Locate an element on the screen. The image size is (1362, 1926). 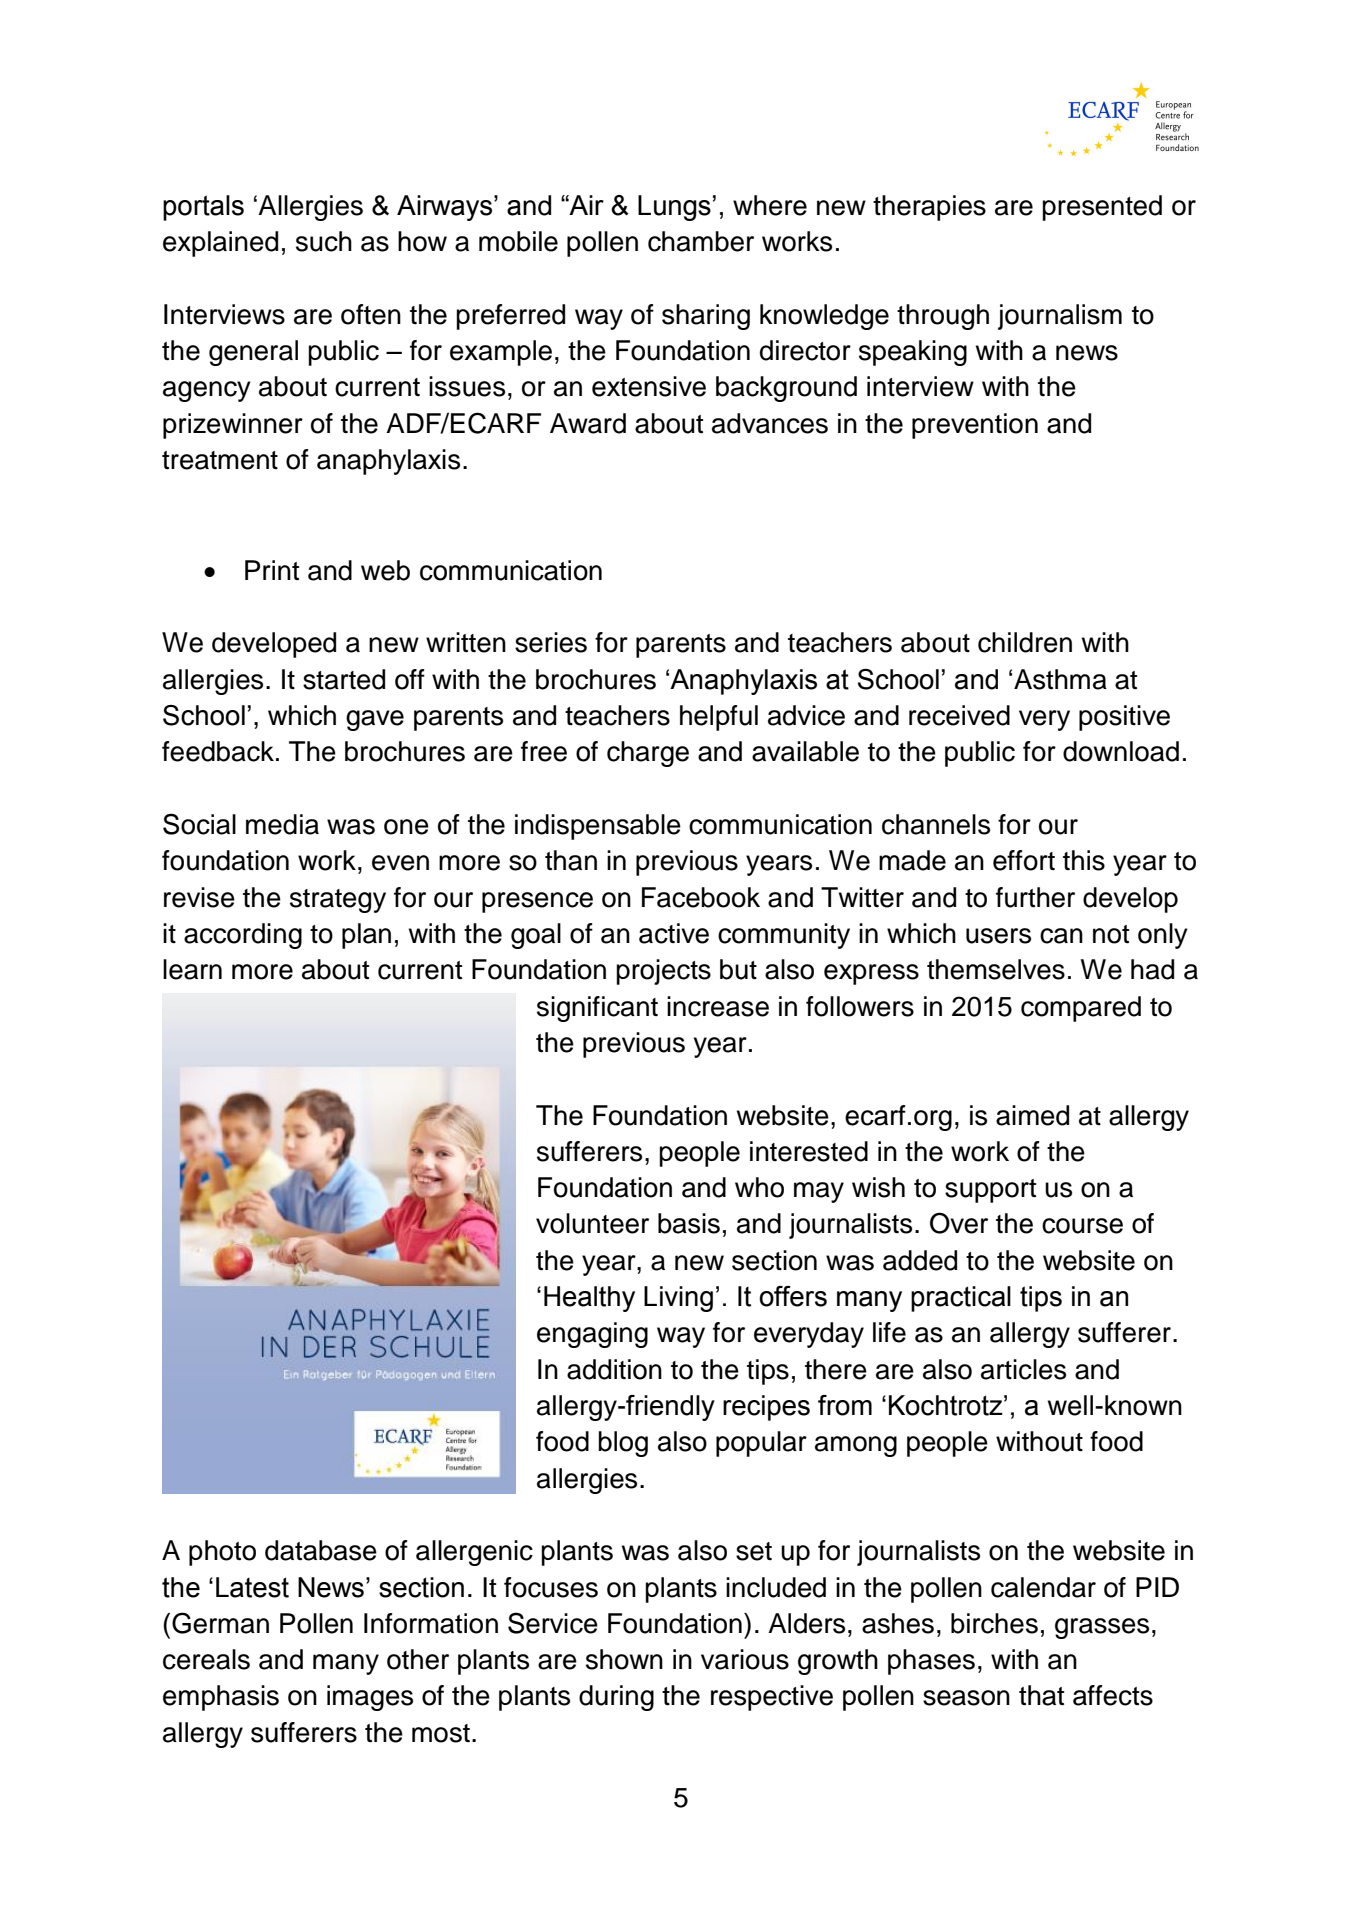
during is located at coordinates (616, 1698).
